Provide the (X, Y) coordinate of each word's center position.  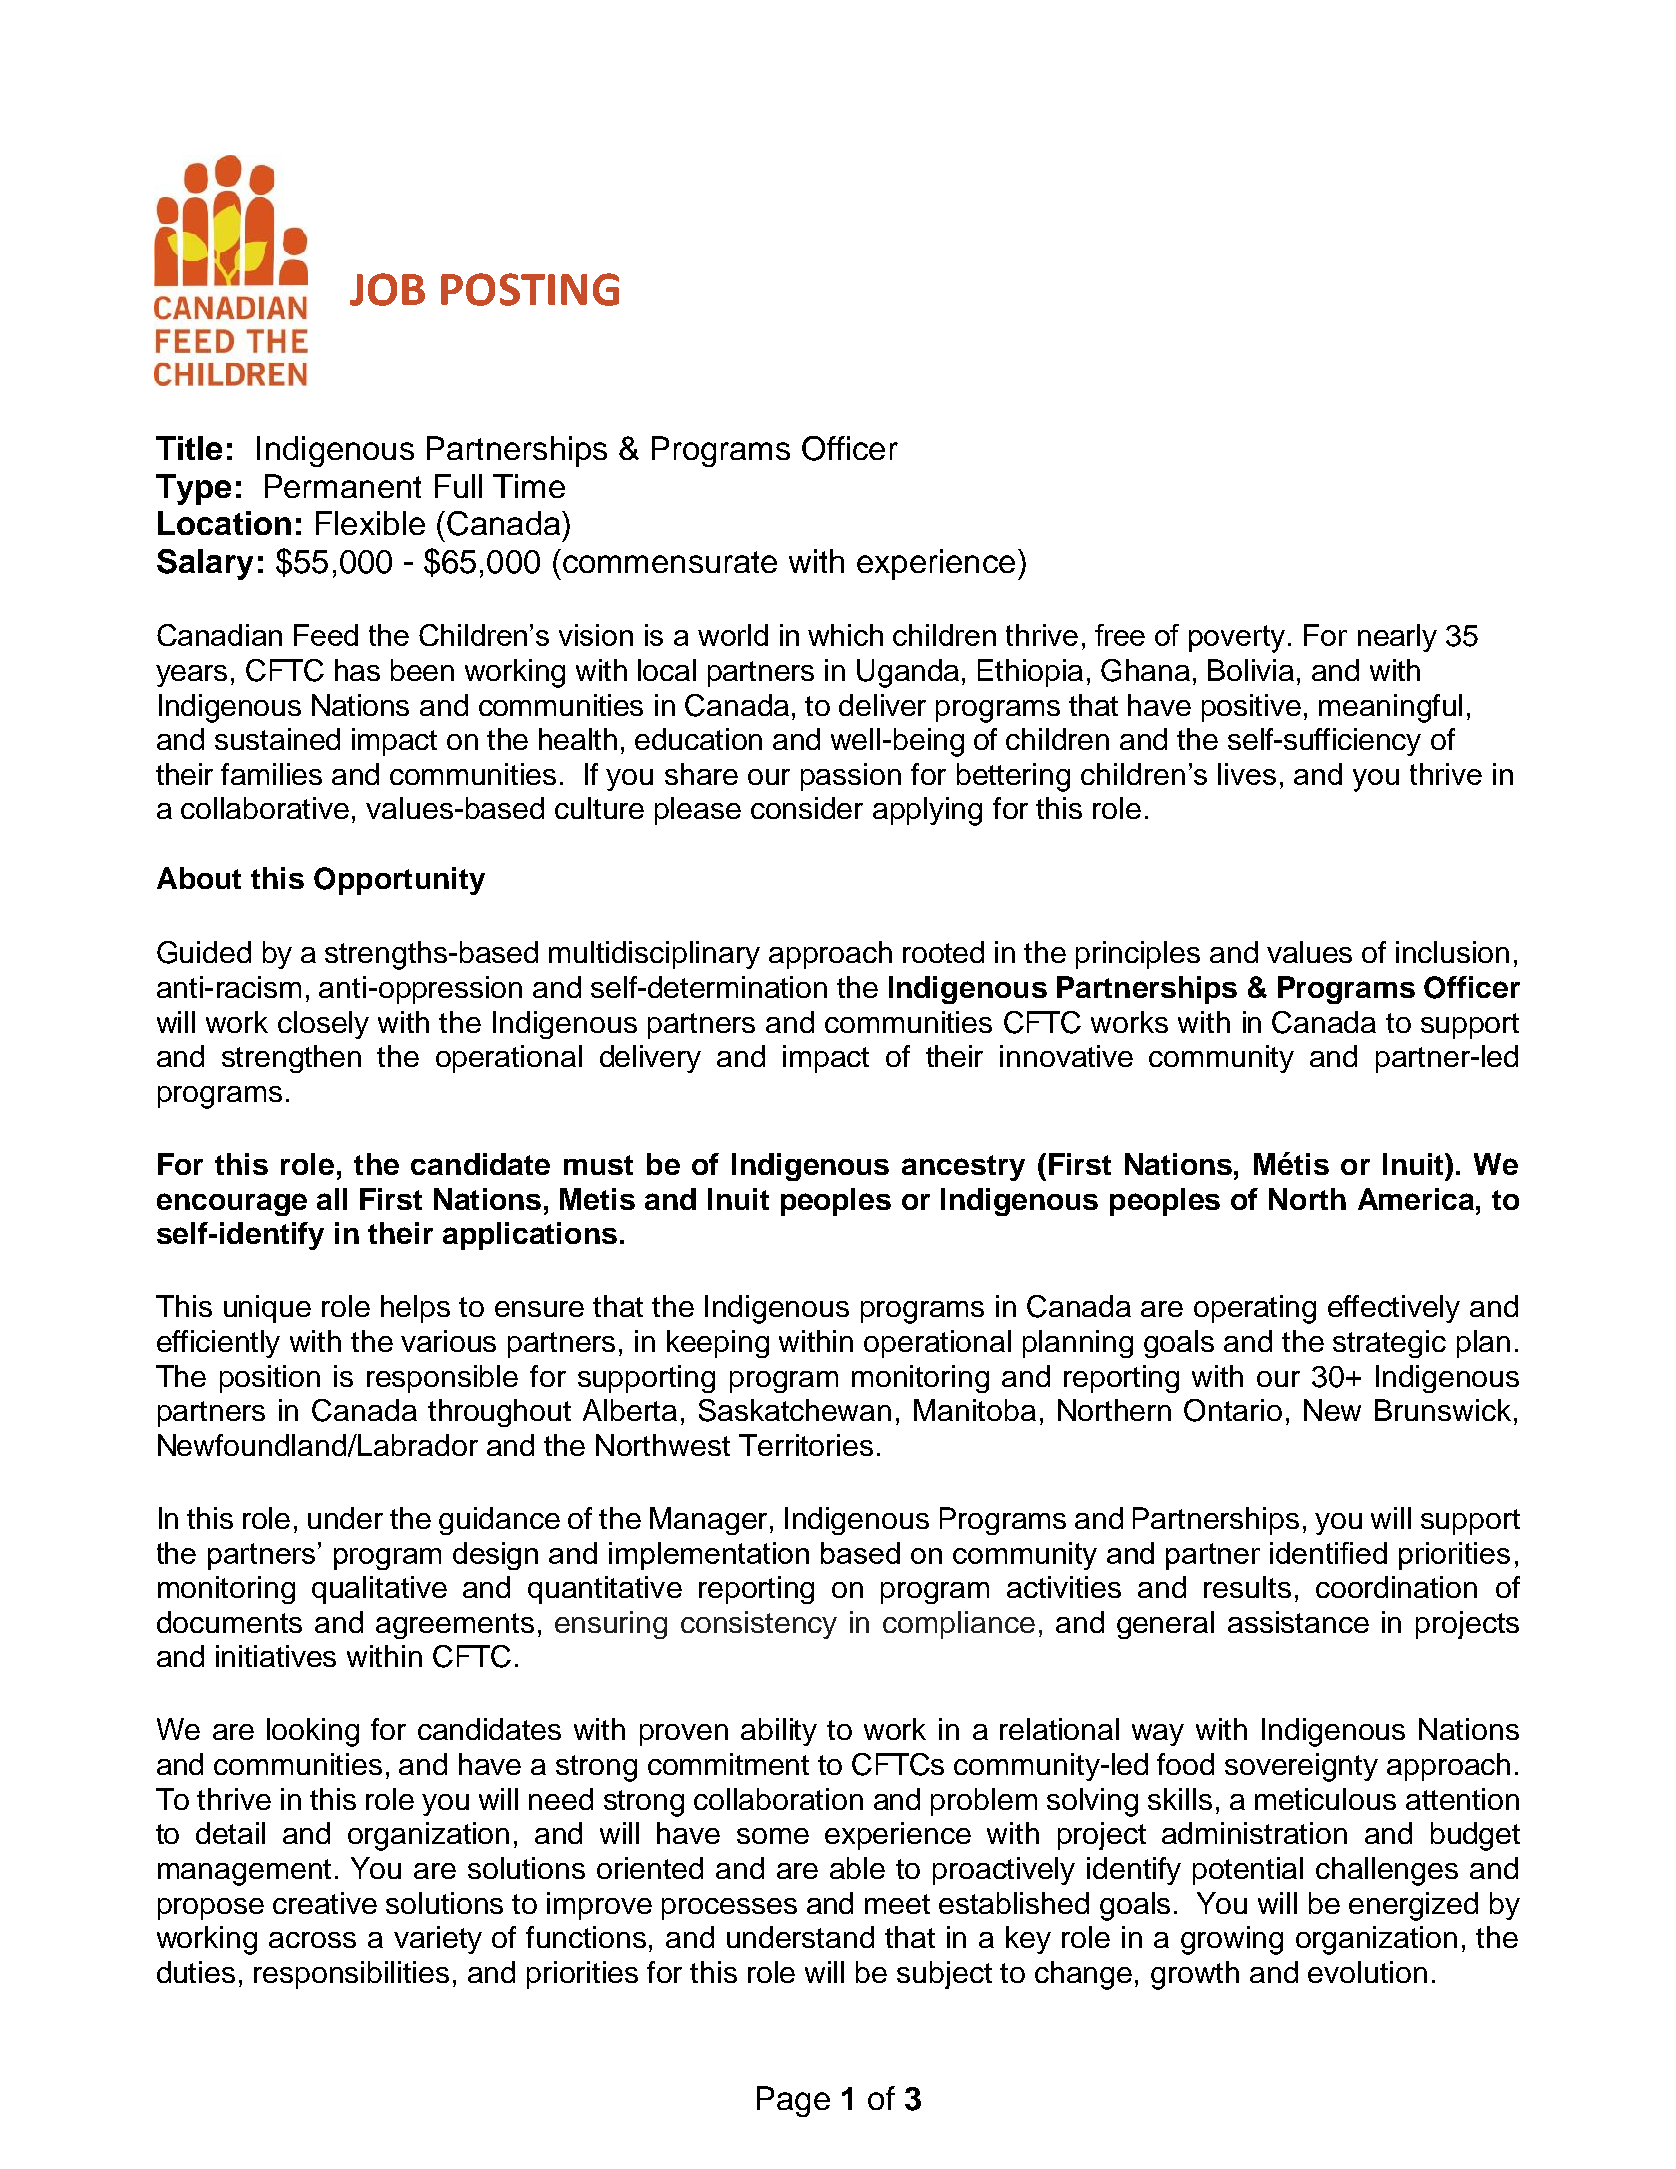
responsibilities (351, 1975)
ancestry (963, 1168)
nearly (1397, 638)
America (1417, 1199)
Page (793, 2101)
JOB (387, 289)
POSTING (530, 289)
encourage (232, 1204)
